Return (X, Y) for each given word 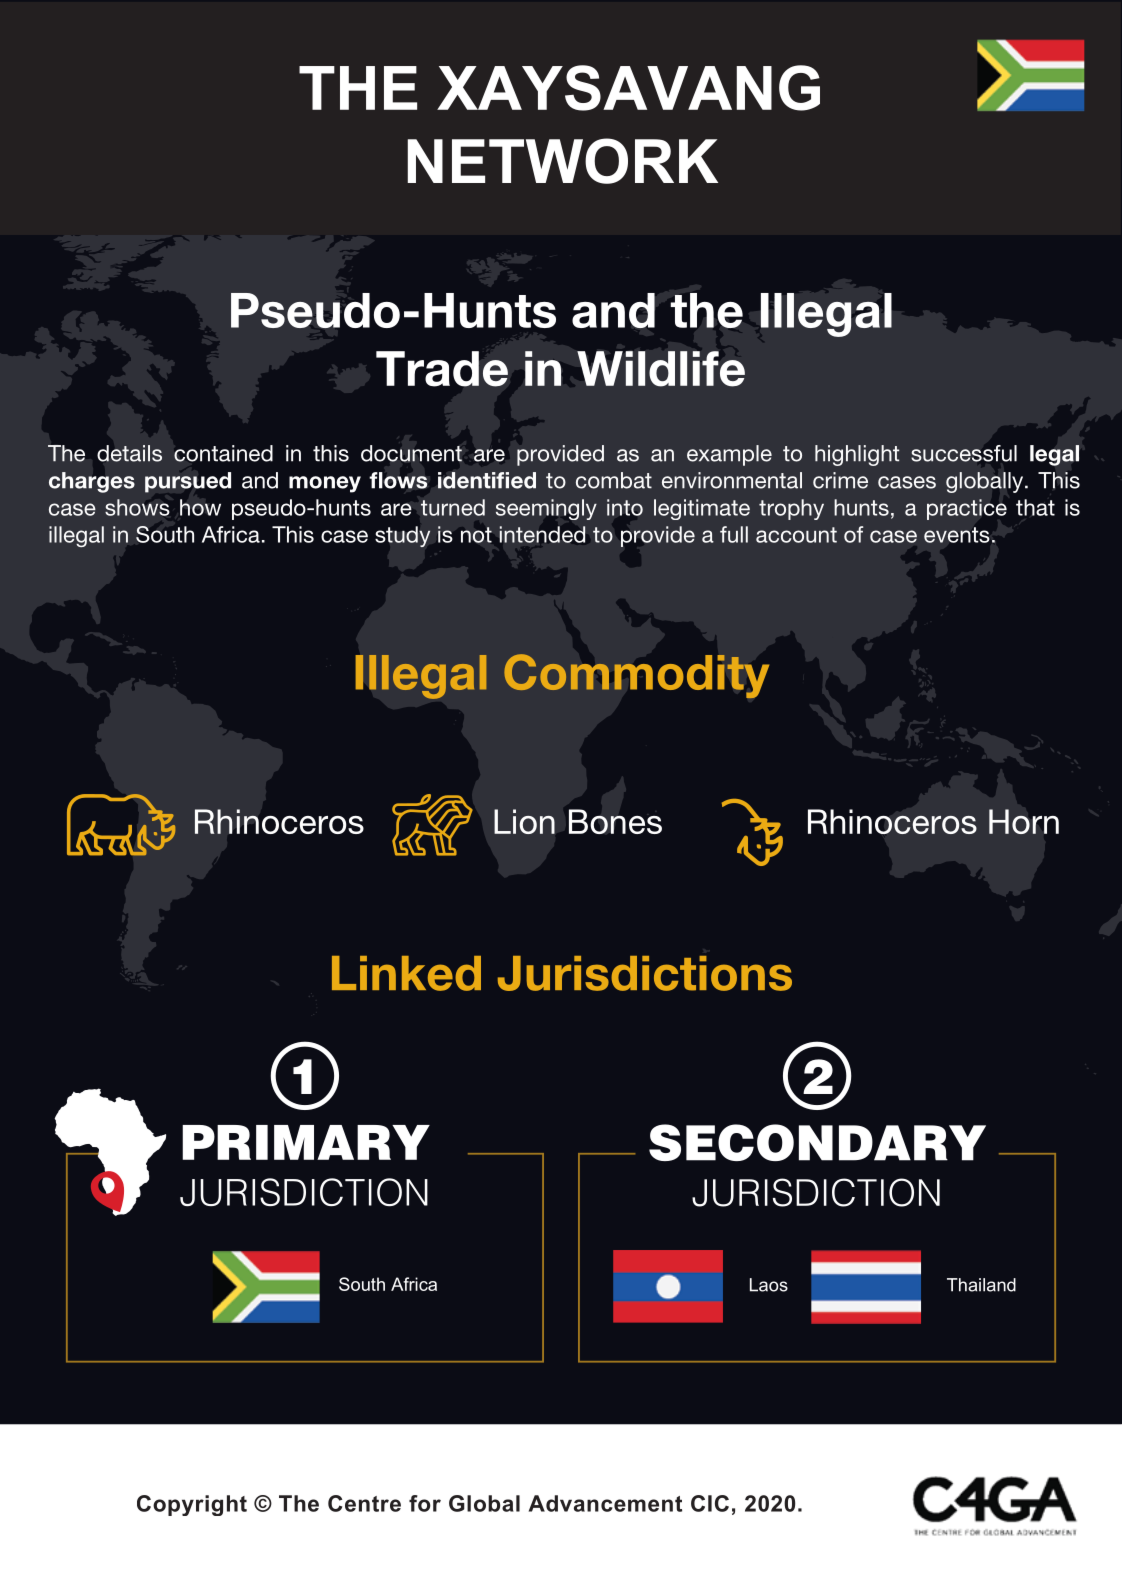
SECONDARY (817, 1142)
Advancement (605, 1503)
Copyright (192, 1505)
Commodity (636, 676)
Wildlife (661, 369)
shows (137, 507)
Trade (442, 369)
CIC (710, 1503)
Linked (406, 973)
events (956, 535)
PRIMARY (306, 1142)
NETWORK (562, 161)
